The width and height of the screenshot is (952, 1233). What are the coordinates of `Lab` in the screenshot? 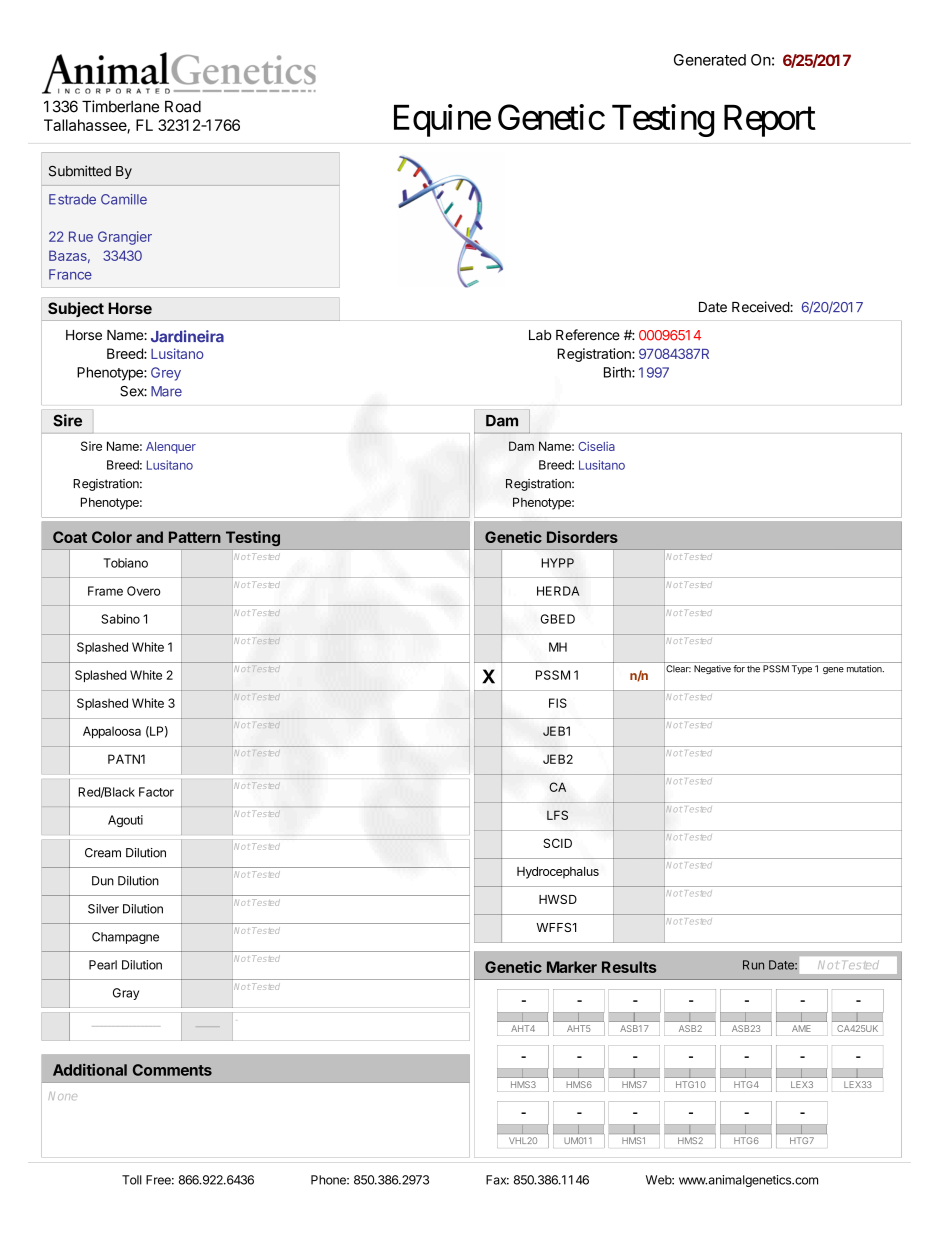 It's located at (540, 335).
